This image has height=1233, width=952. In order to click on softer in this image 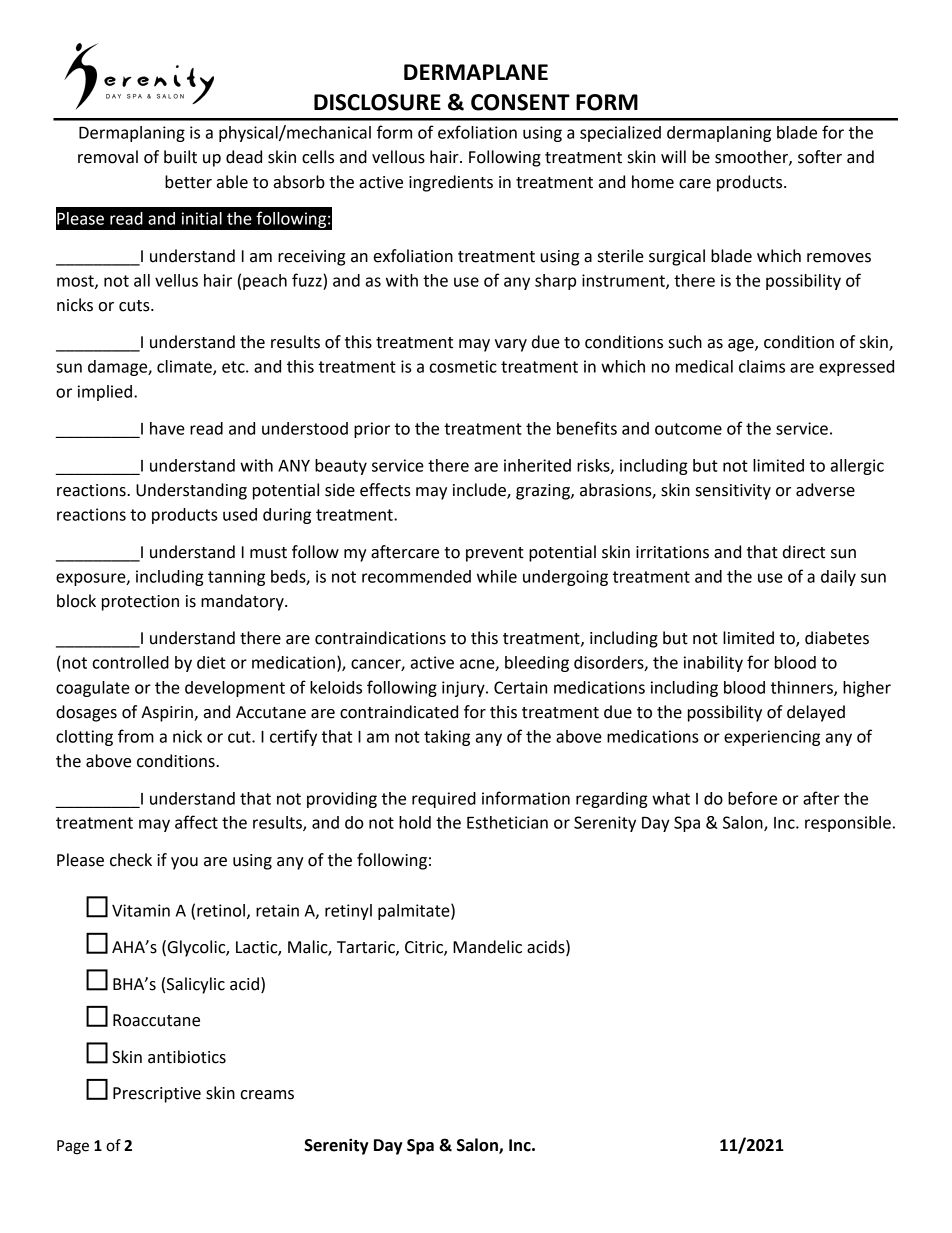, I will do `click(820, 157)`.
